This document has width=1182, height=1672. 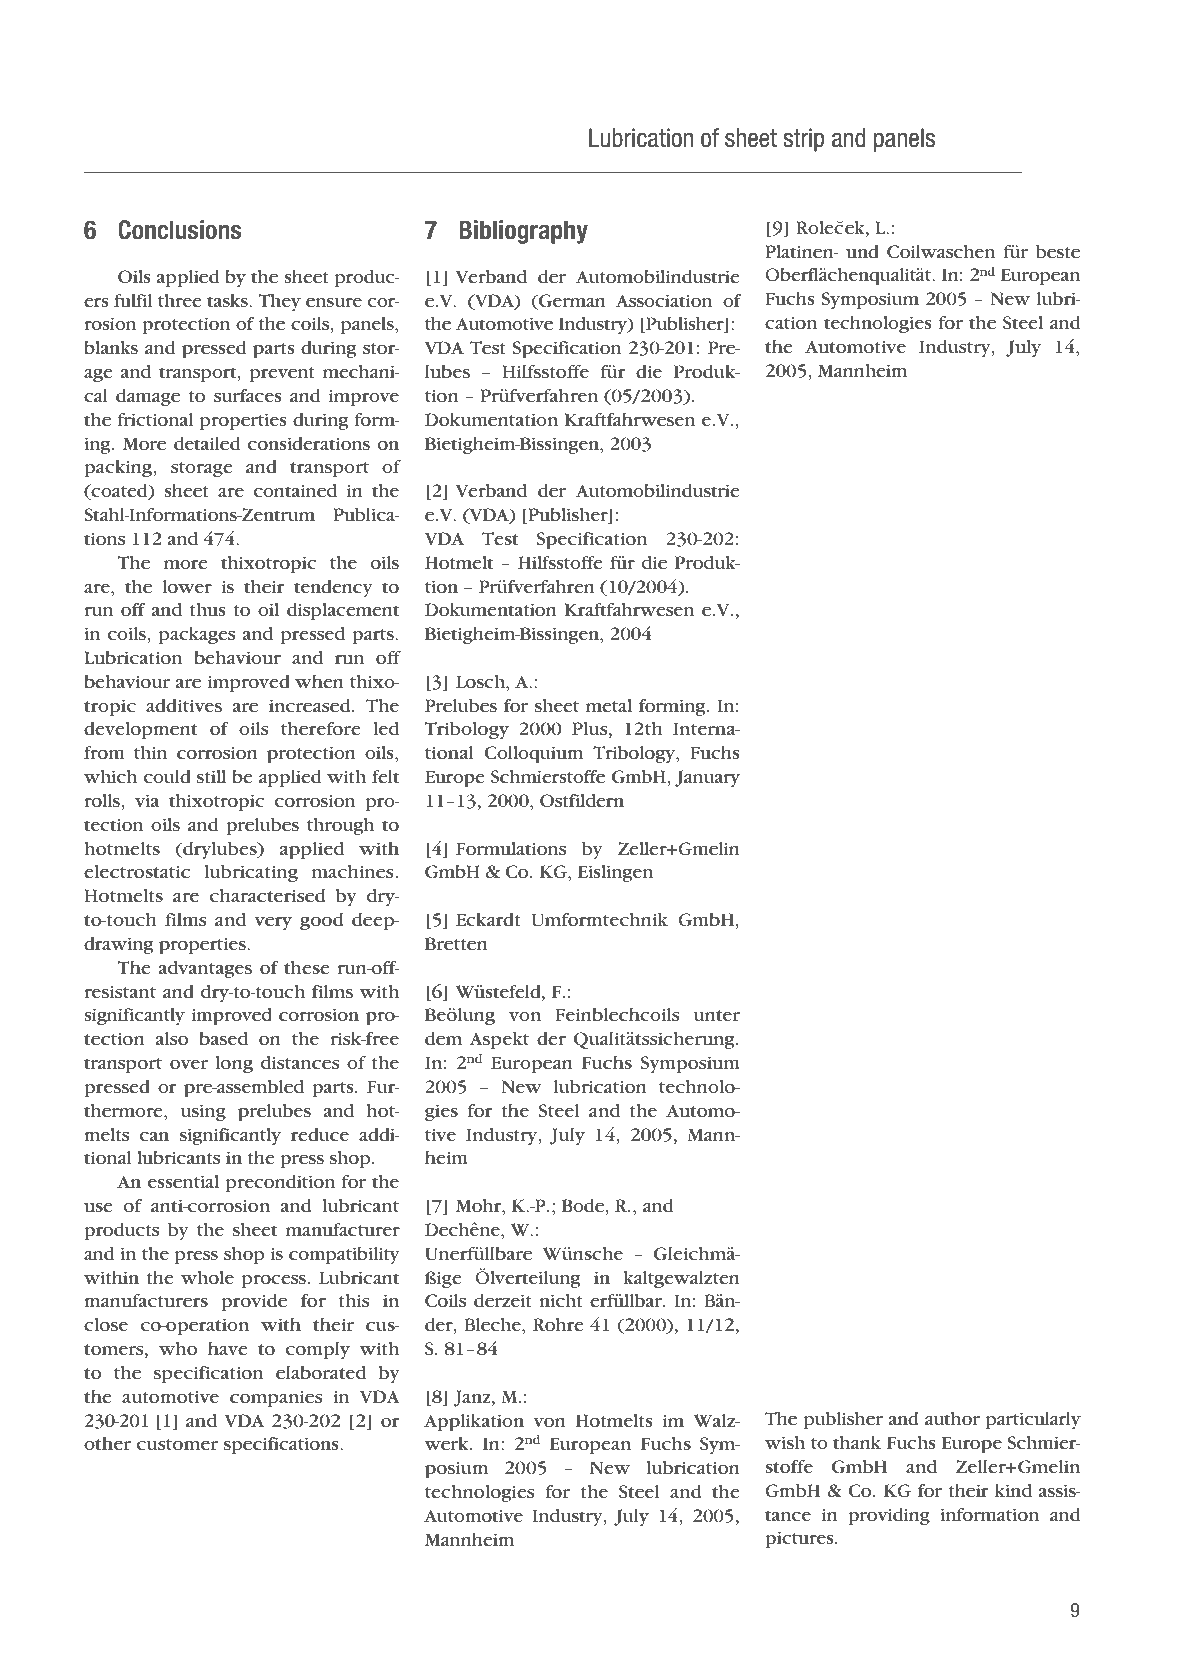 I want to click on Bibliography, so click(x=523, y=232).
